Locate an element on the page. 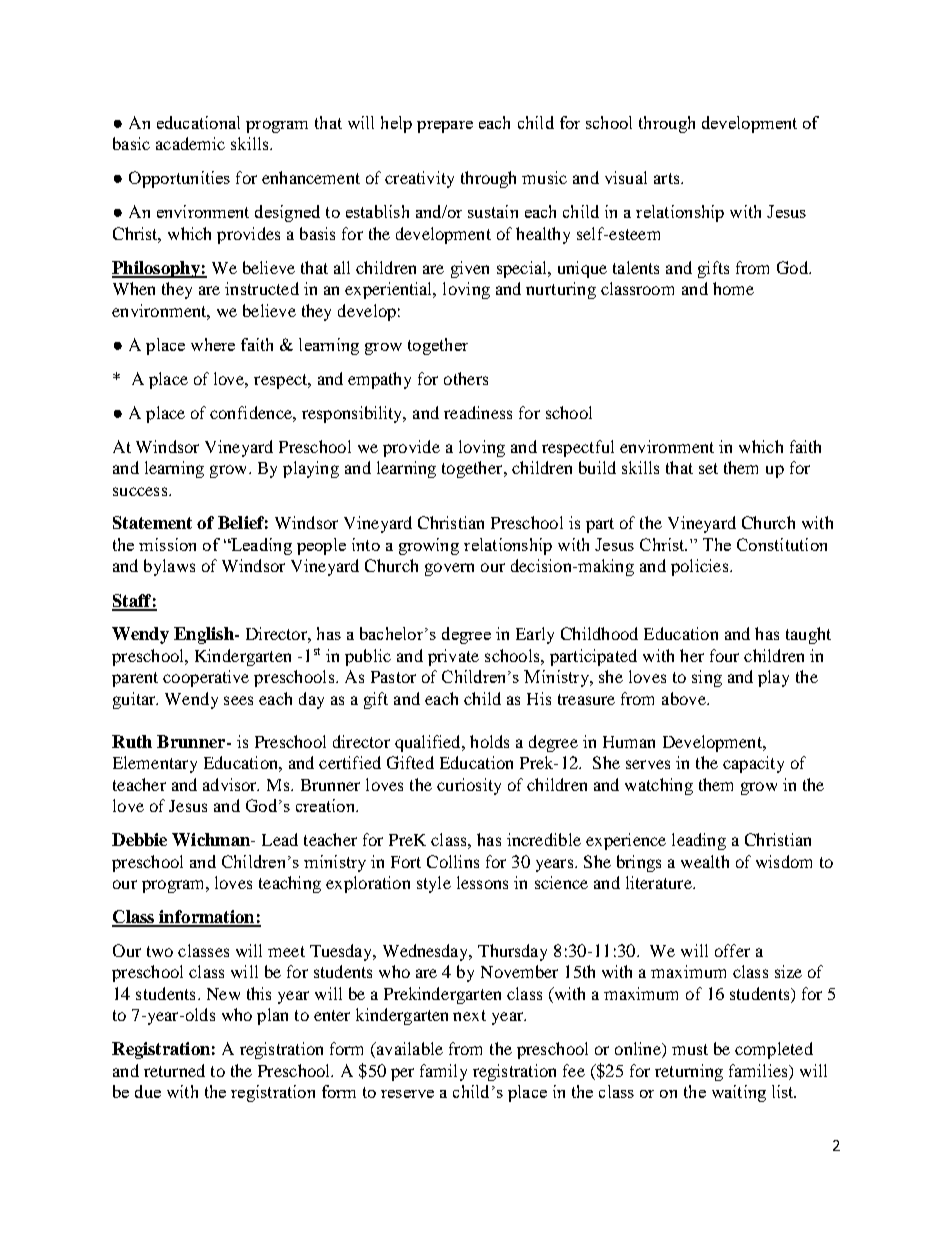  capacity is located at coordinates (753, 764).
